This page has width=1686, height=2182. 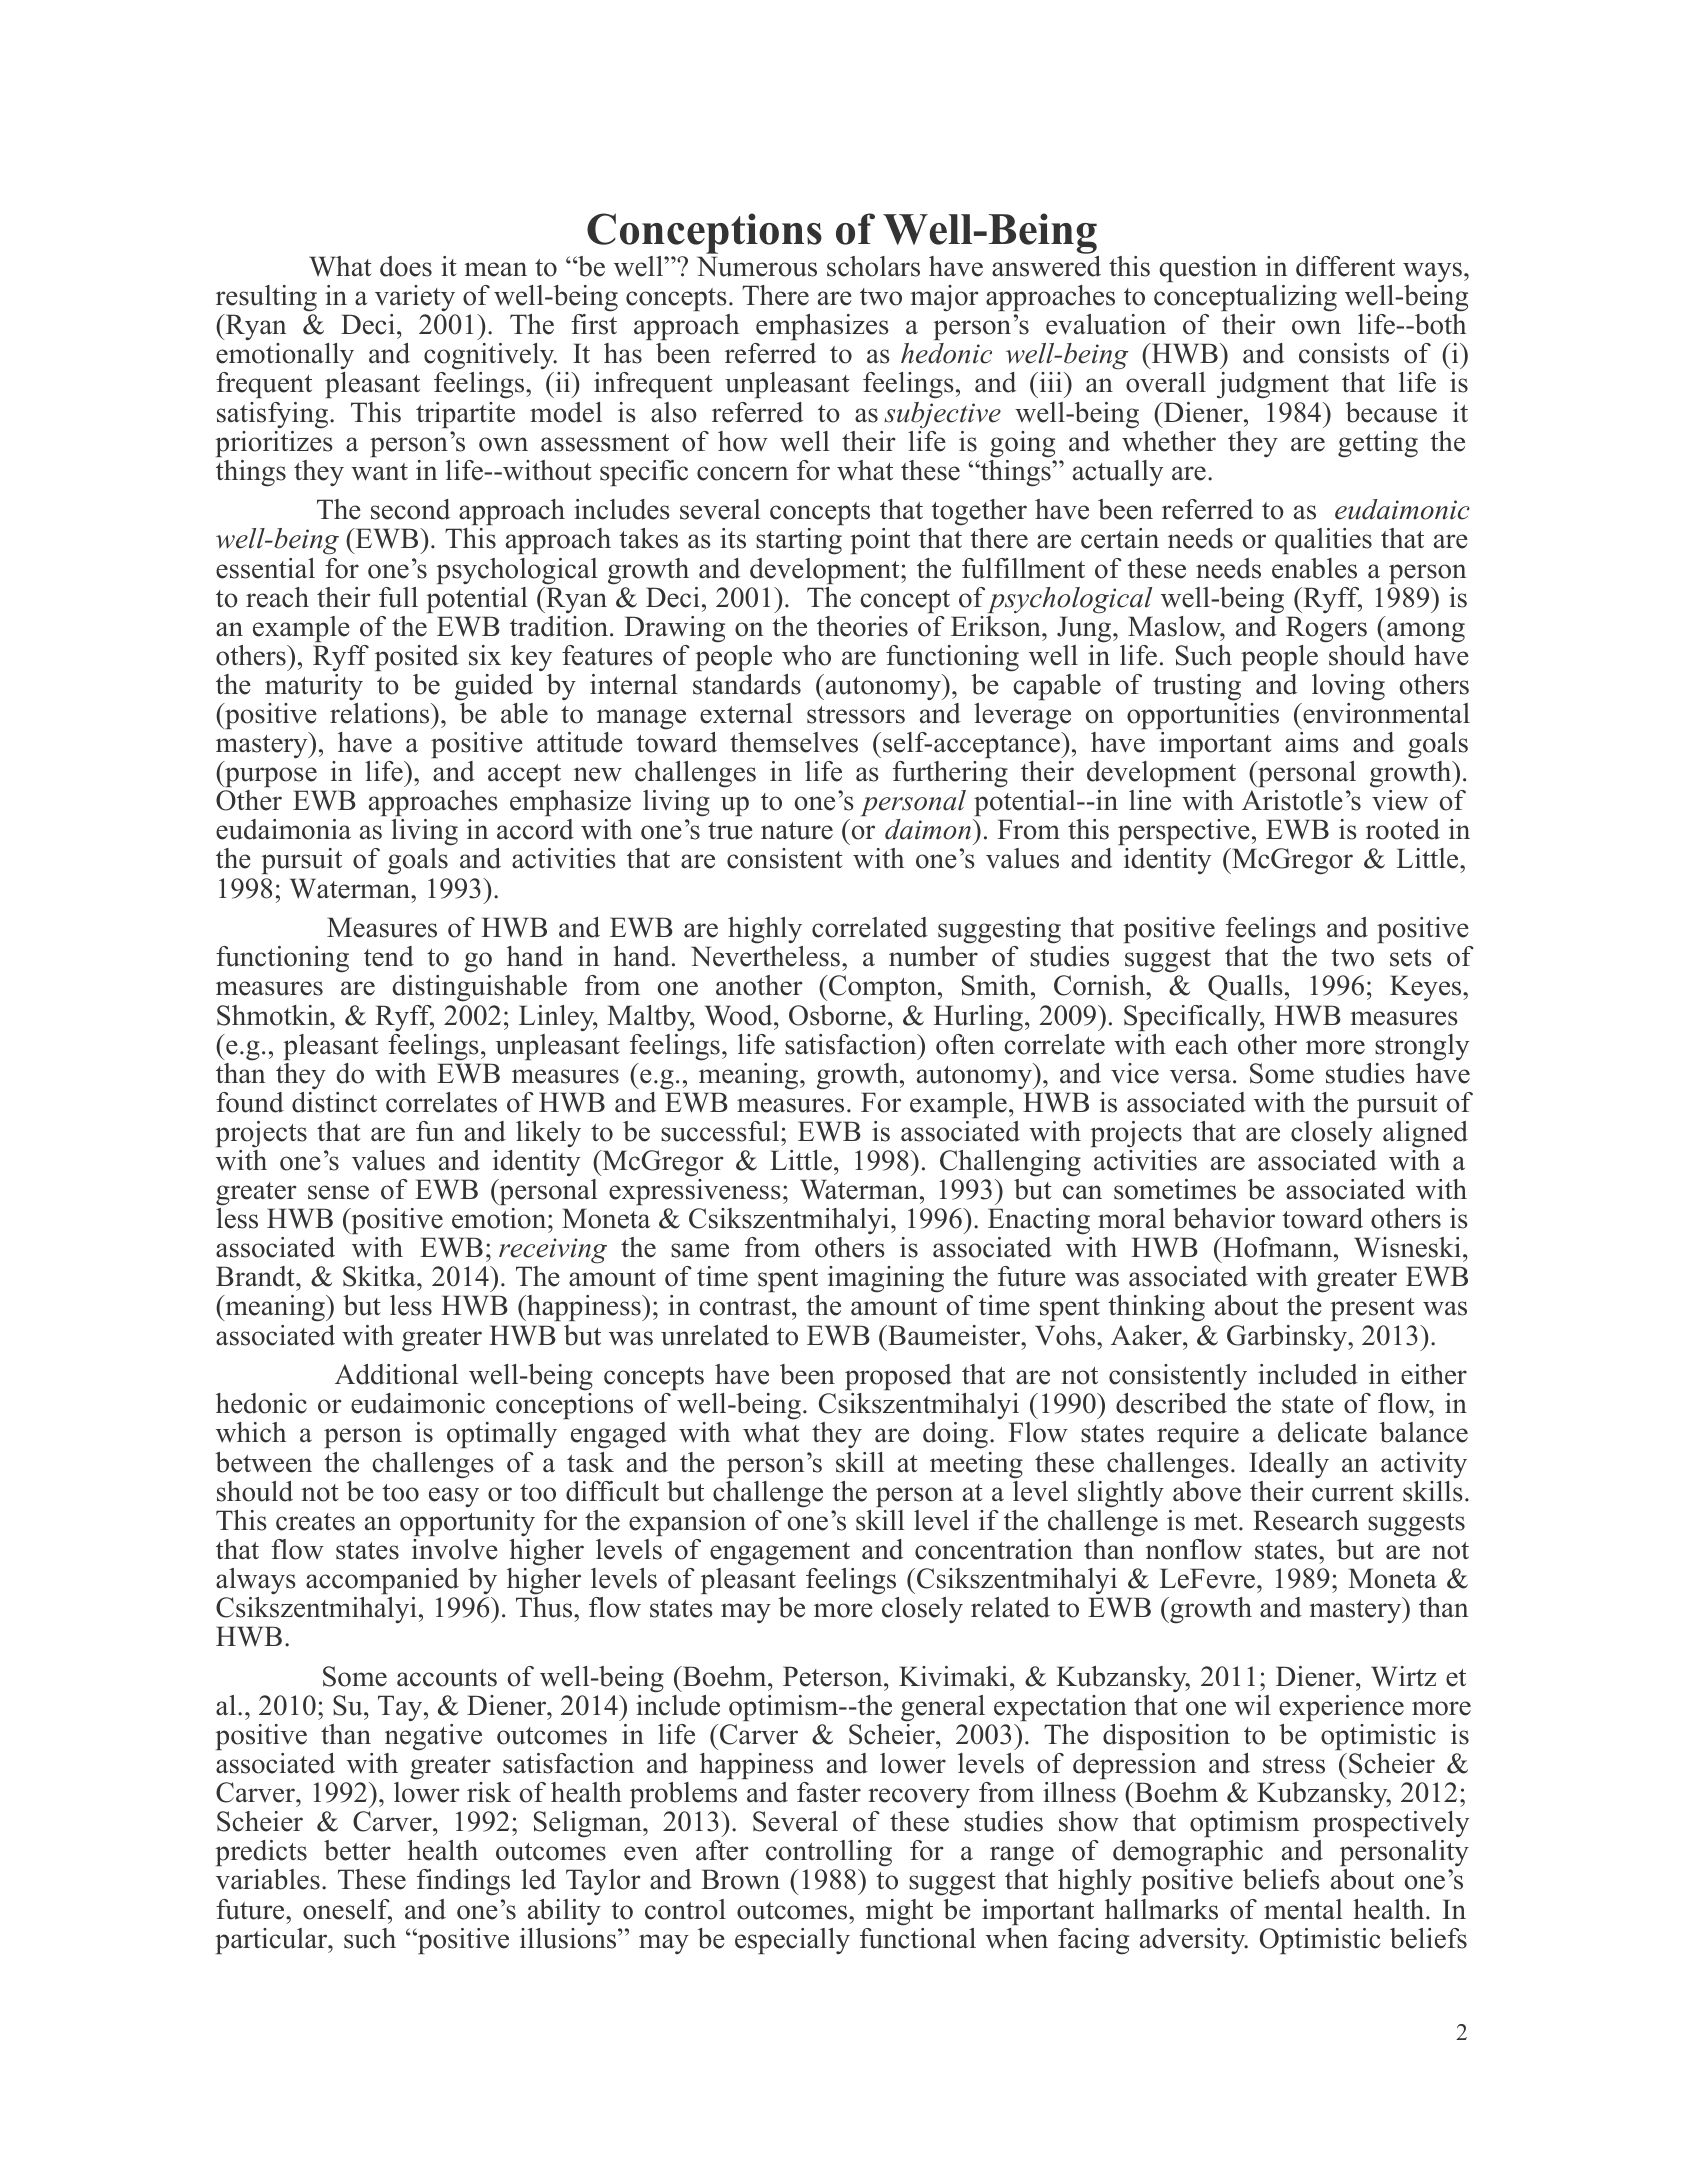 I want to click on versa, so click(x=1200, y=1076).
